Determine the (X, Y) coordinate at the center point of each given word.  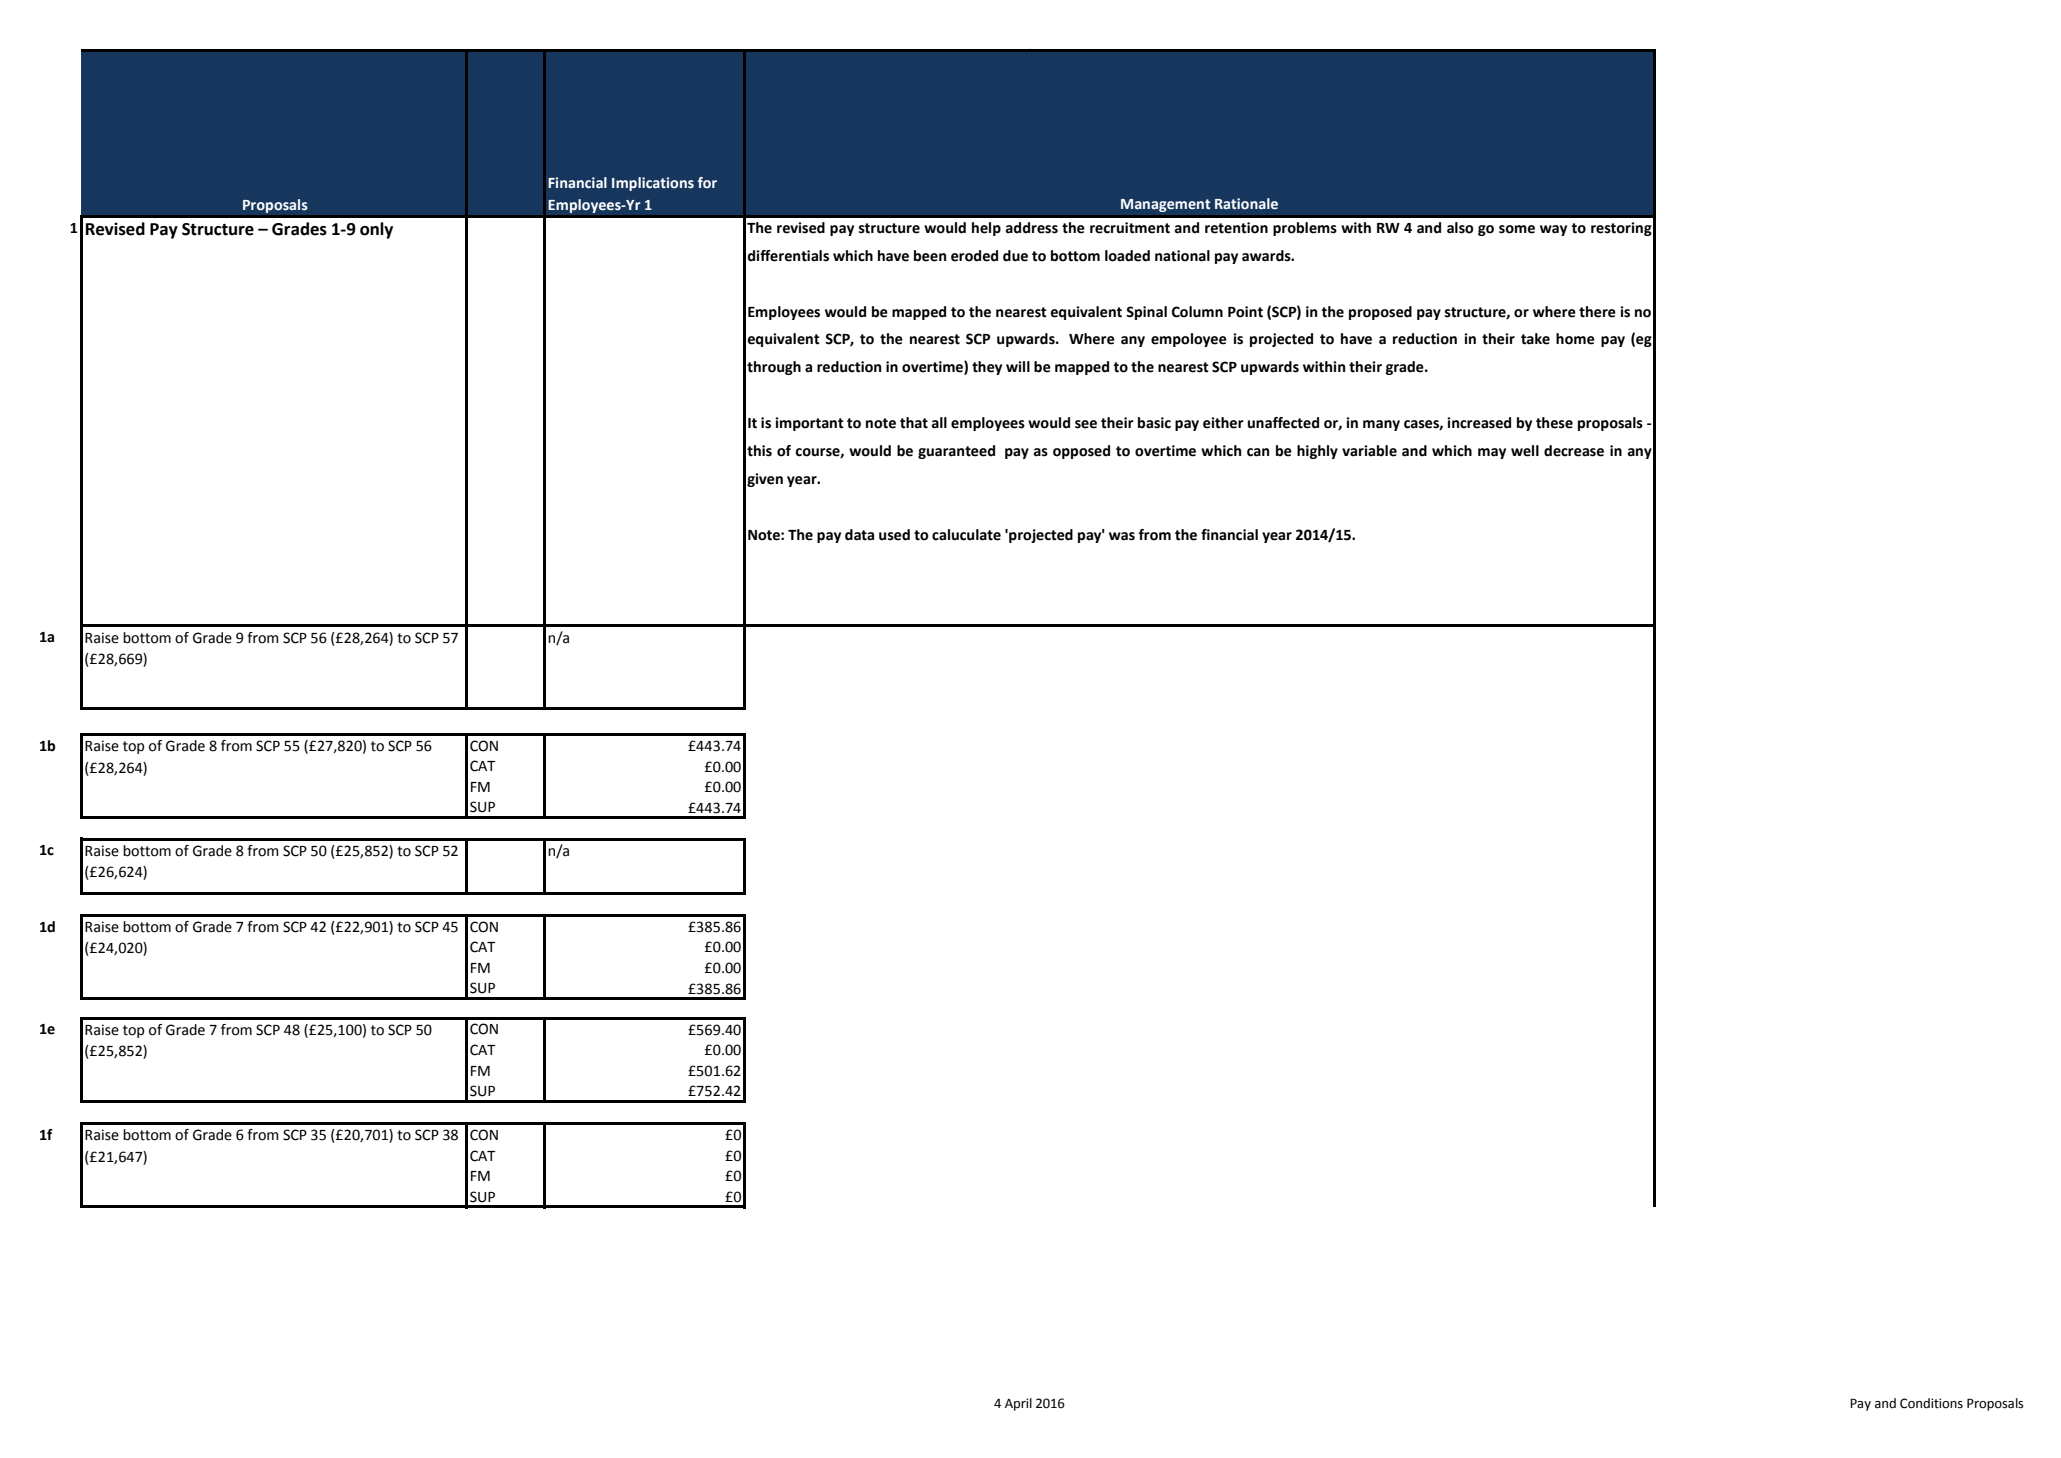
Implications (653, 184)
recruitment (1130, 228)
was (1122, 536)
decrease (1574, 451)
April (1018, 1404)
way (1553, 230)
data (859, 535)
